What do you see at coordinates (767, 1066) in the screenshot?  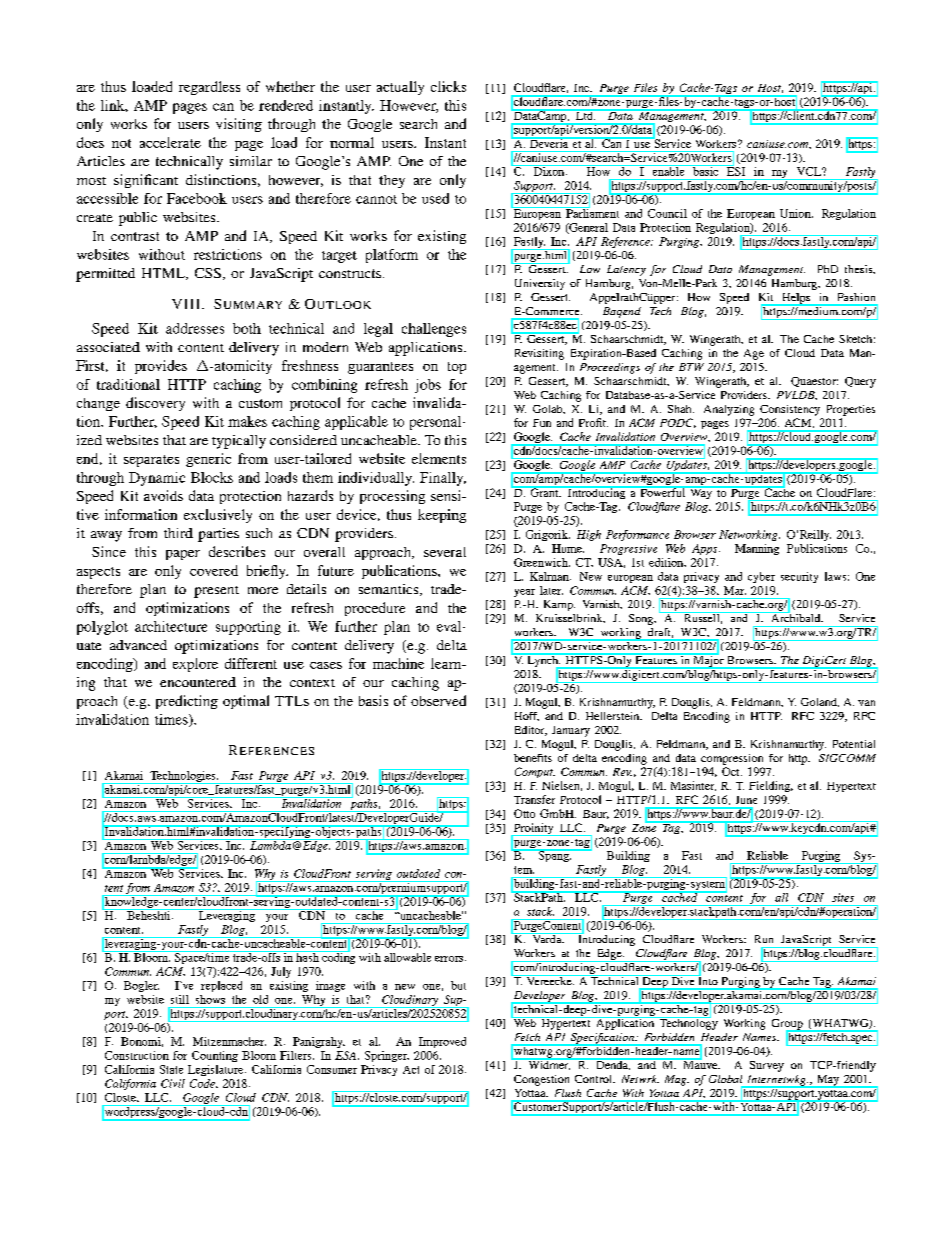 I see `Survey` at bounding box center [767, 1066].
